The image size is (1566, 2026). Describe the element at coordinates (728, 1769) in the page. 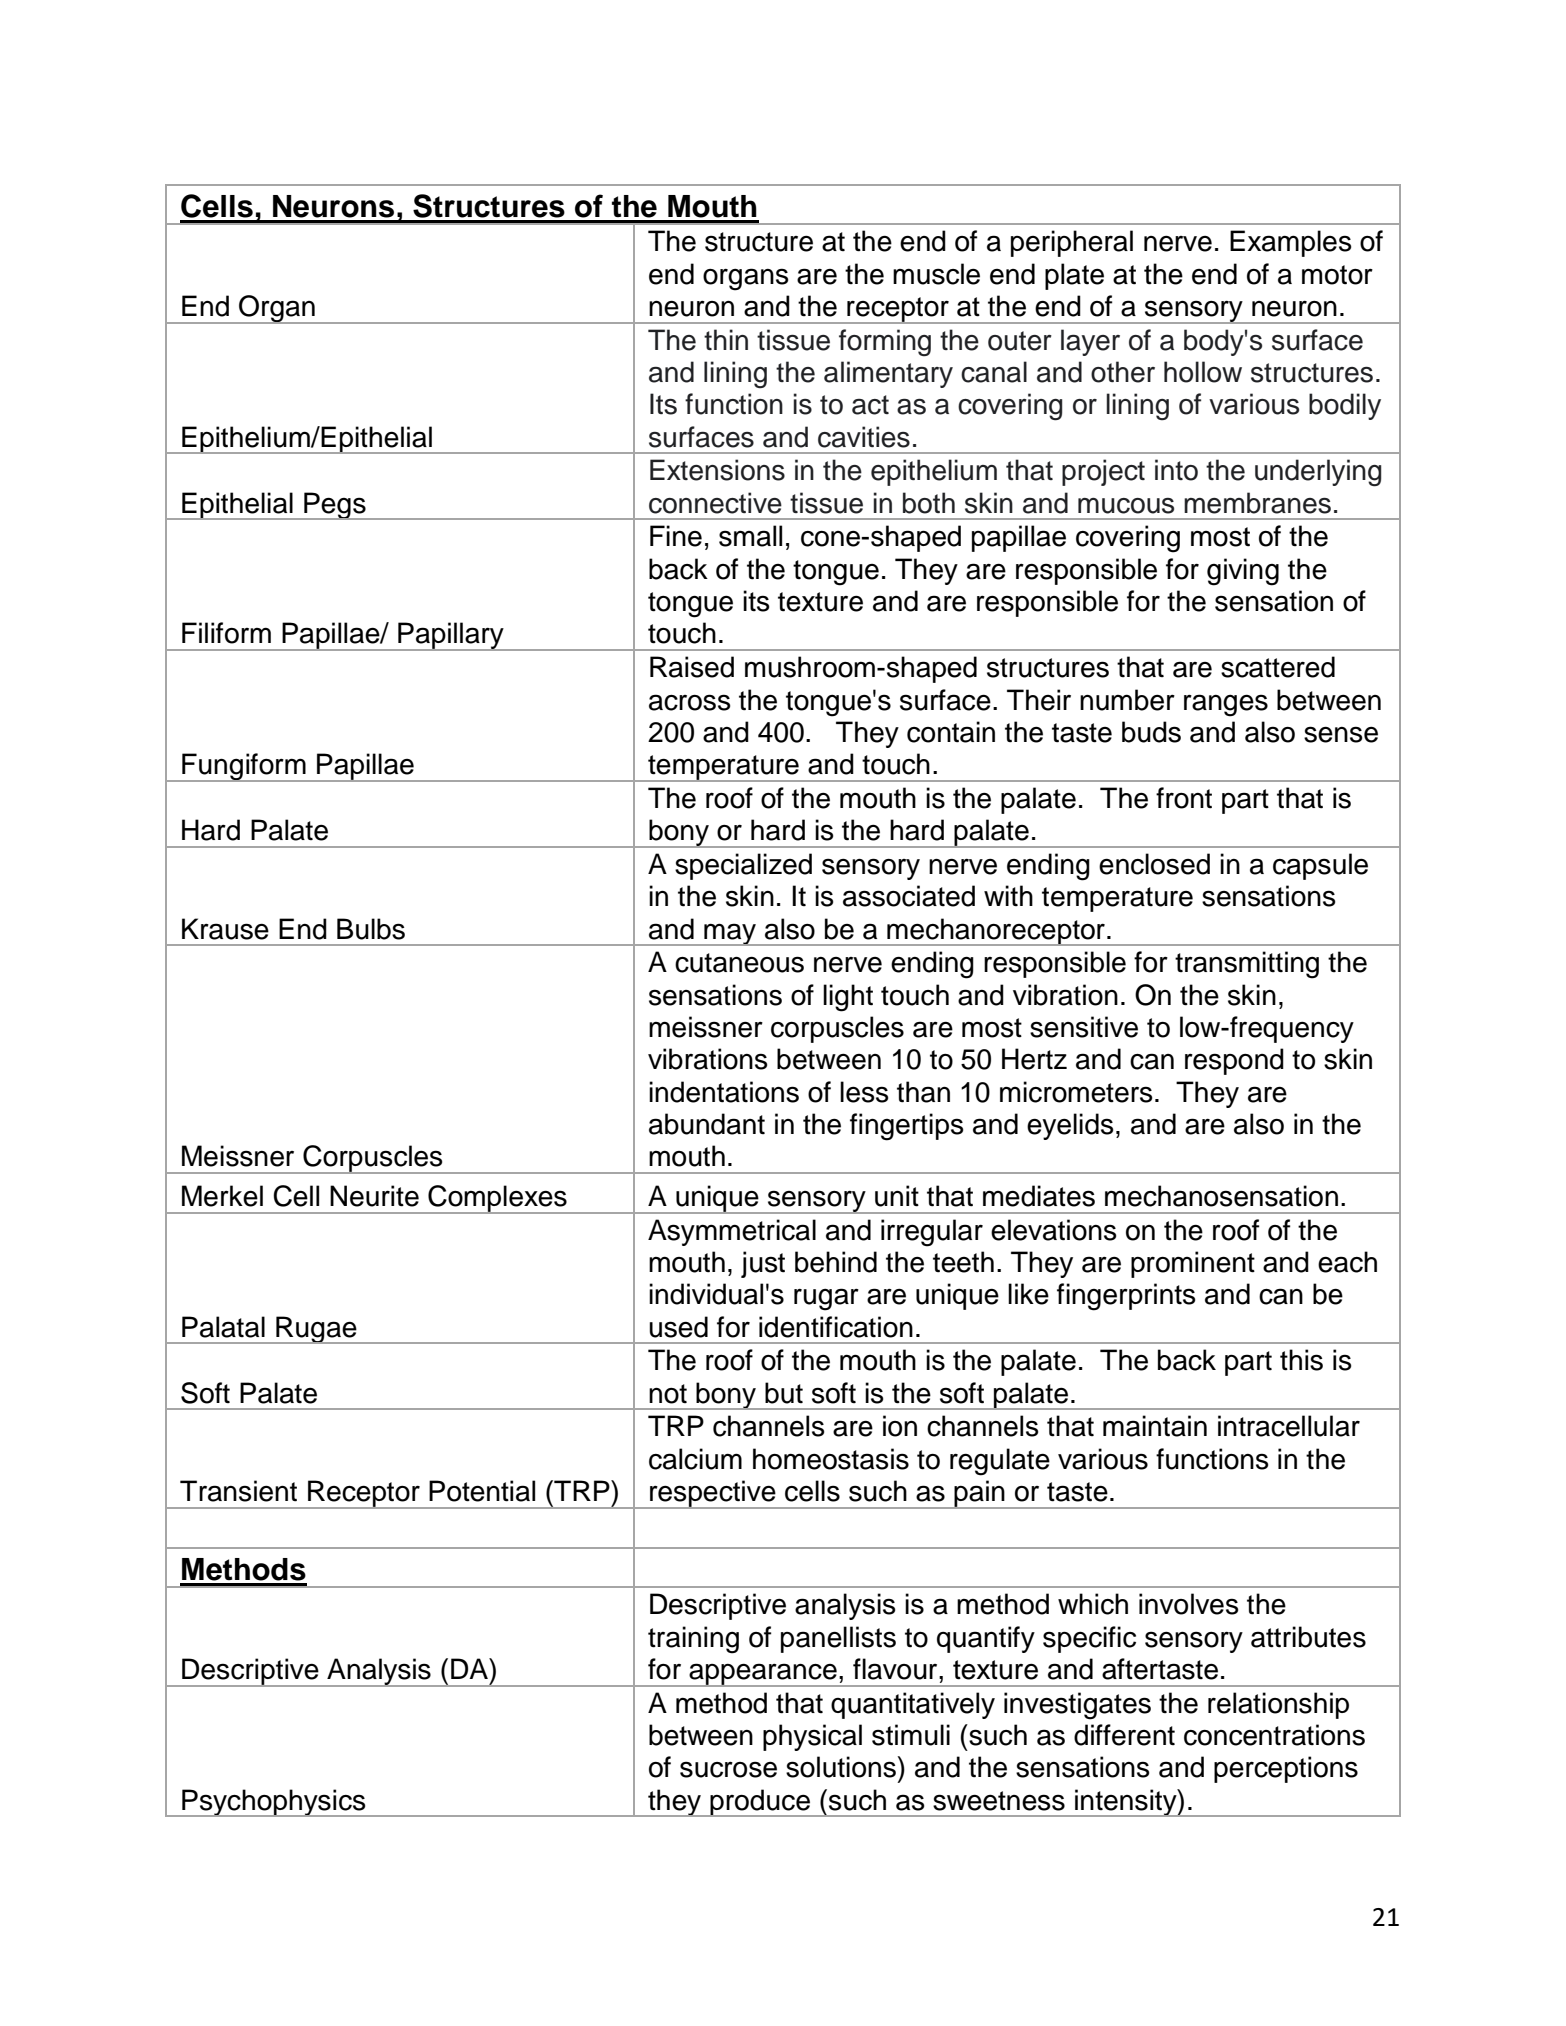

I see `sucrose` at that location.
